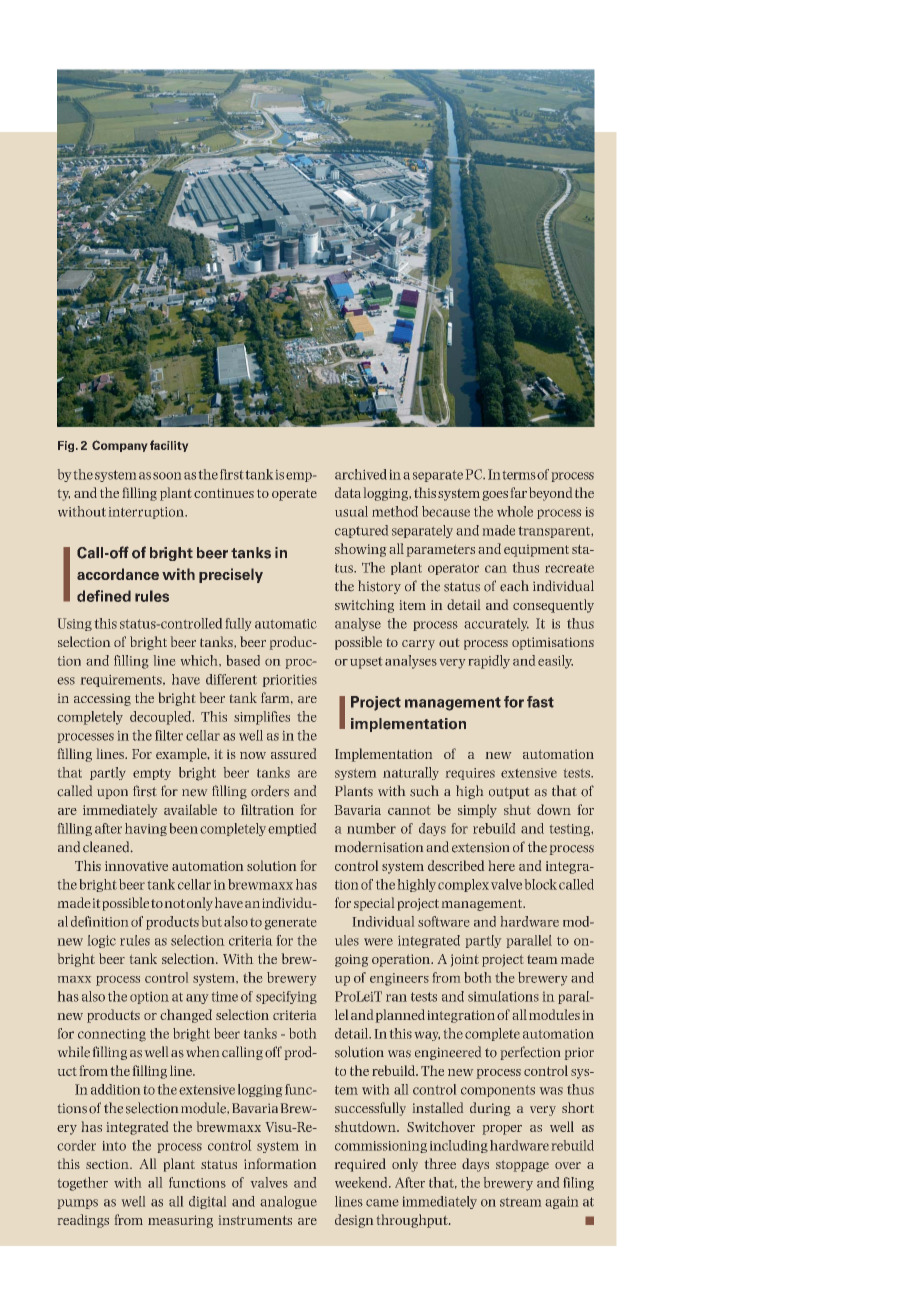 The image size is (924, 1308). I want to click on output, so click(509, 793).
